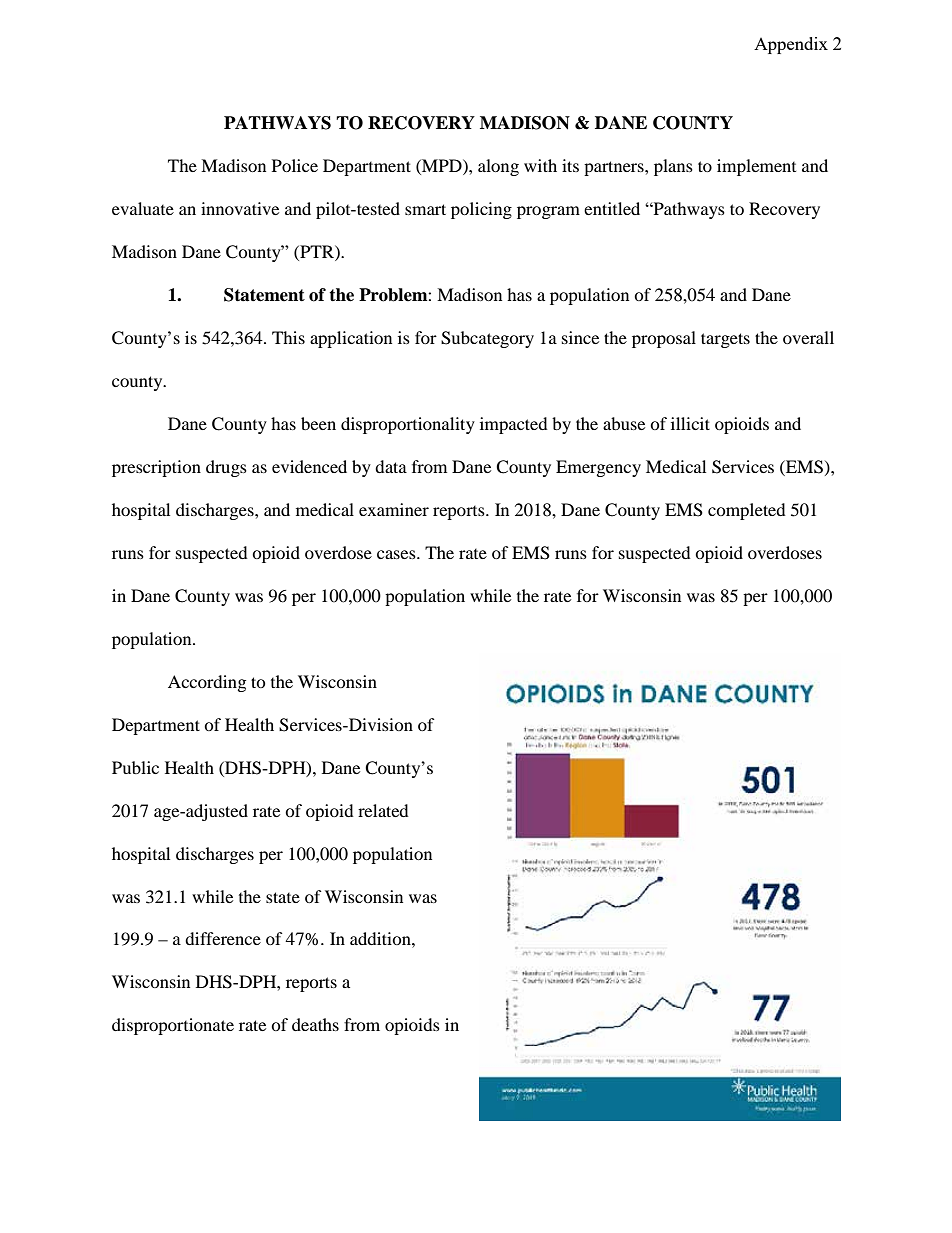 The height and width of the screenshot is (1233, 952). Describe the element at coordinates (498, 167) in the screenshot. I see `along` at that location.
